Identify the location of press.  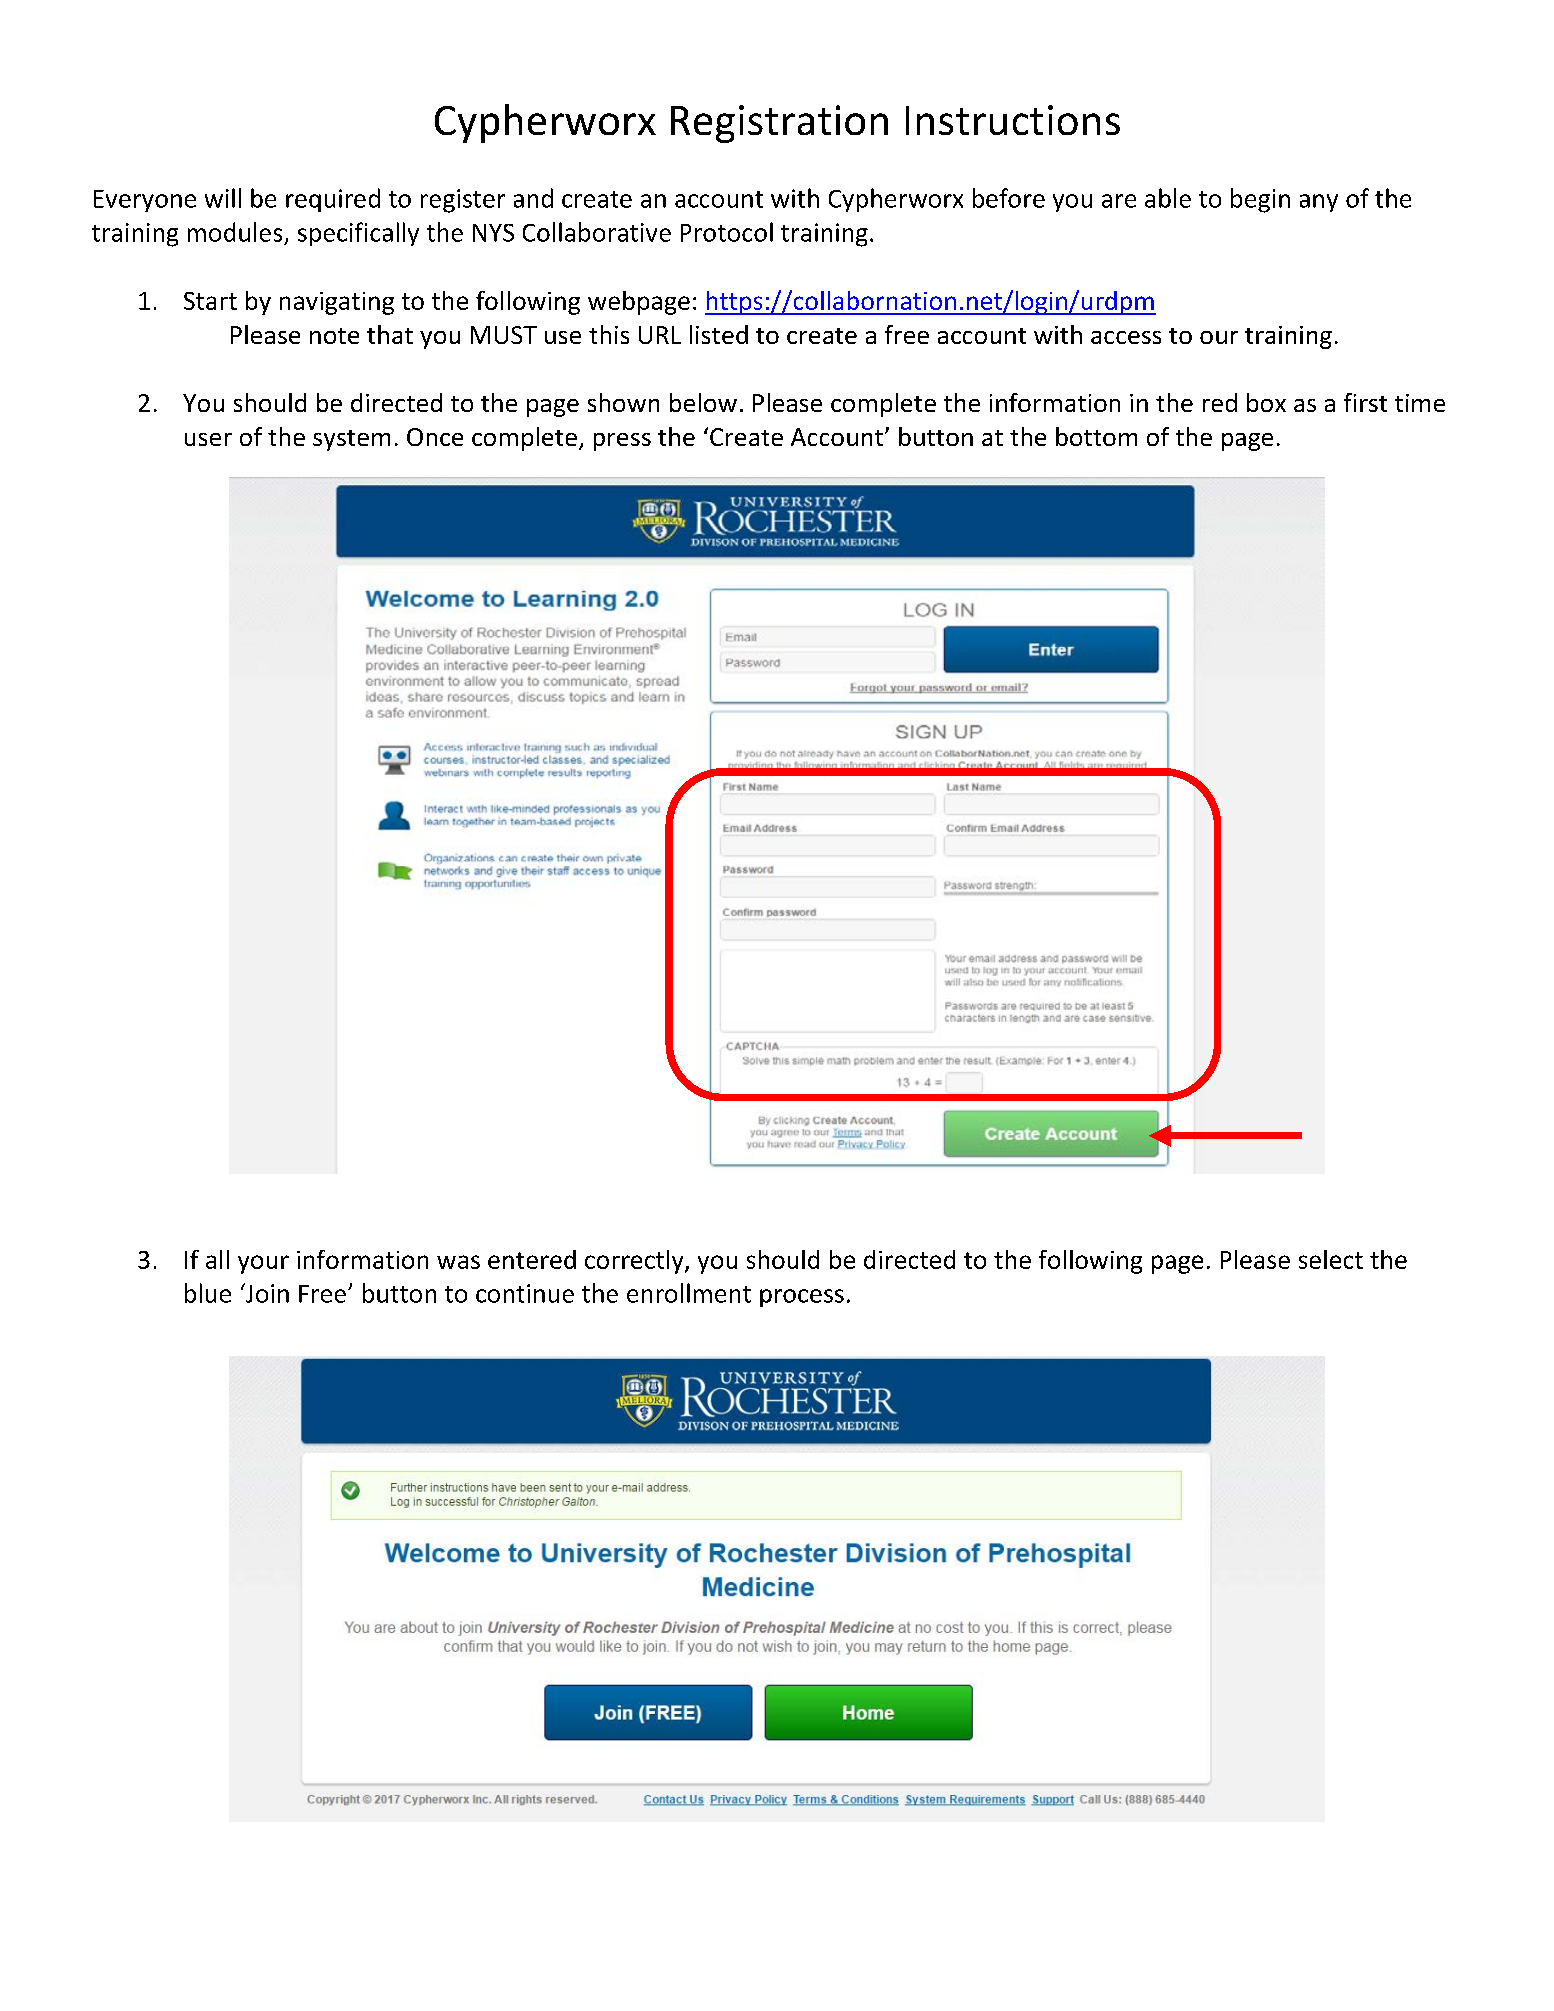
(622, 442).
